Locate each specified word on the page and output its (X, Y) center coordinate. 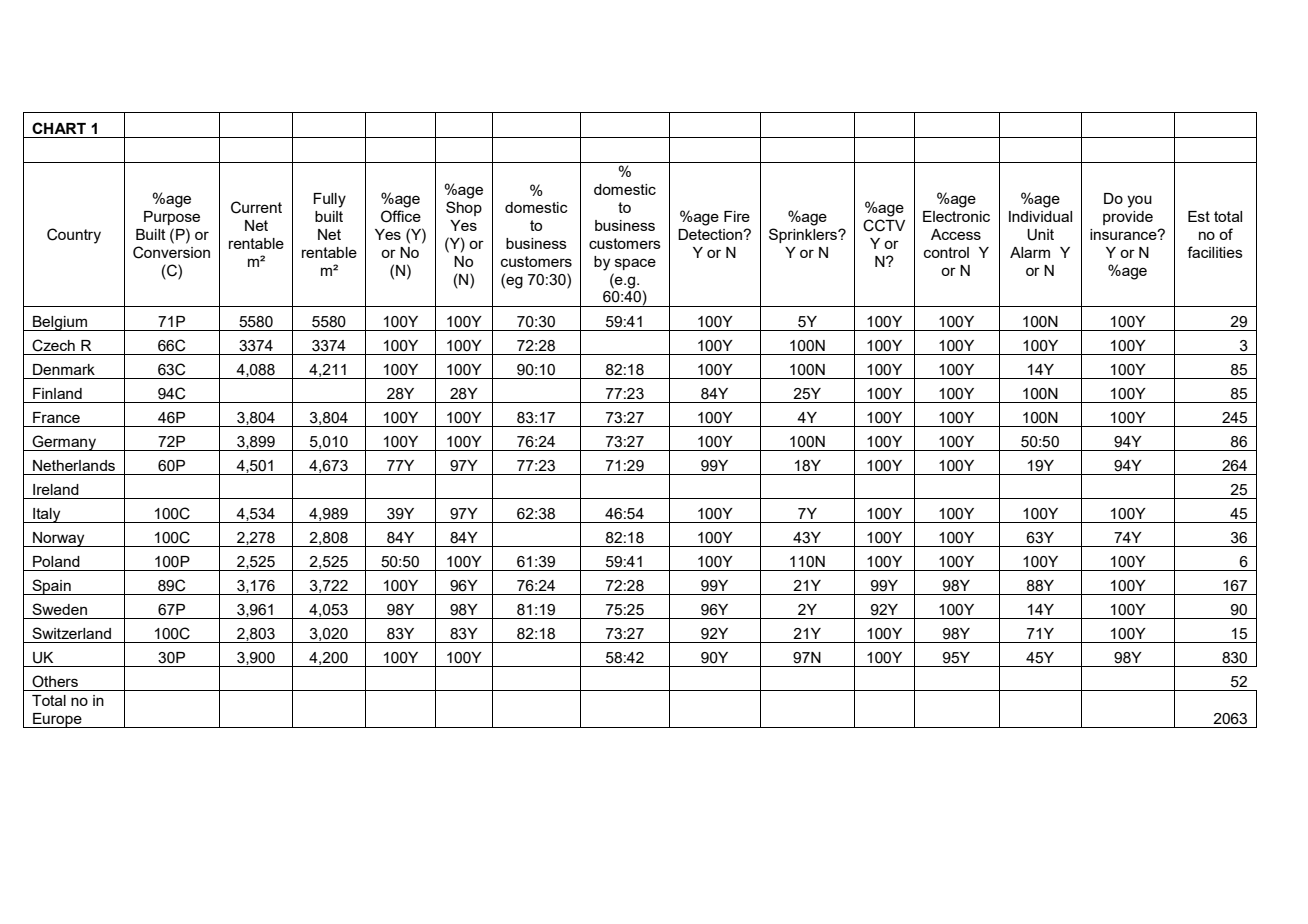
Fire (737, 216)
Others (55, 681)
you (1139, 201)
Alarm (1030, 252)
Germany (64, 443)
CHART (59, 128)
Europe (57, 720)
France (56, 417)
